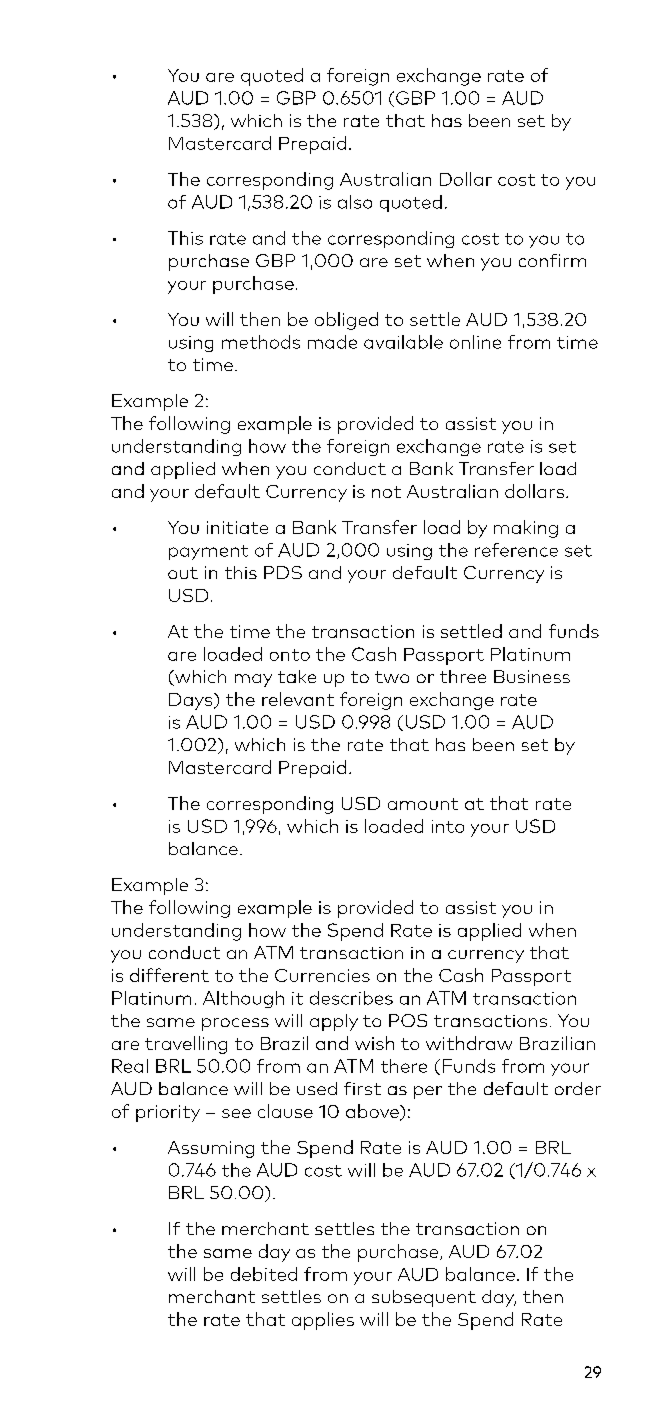 This screenshot has height=1405, width=669. Describe the element at coordinates (322, 975) in the screenshot. I see `Currencies` at that location.
